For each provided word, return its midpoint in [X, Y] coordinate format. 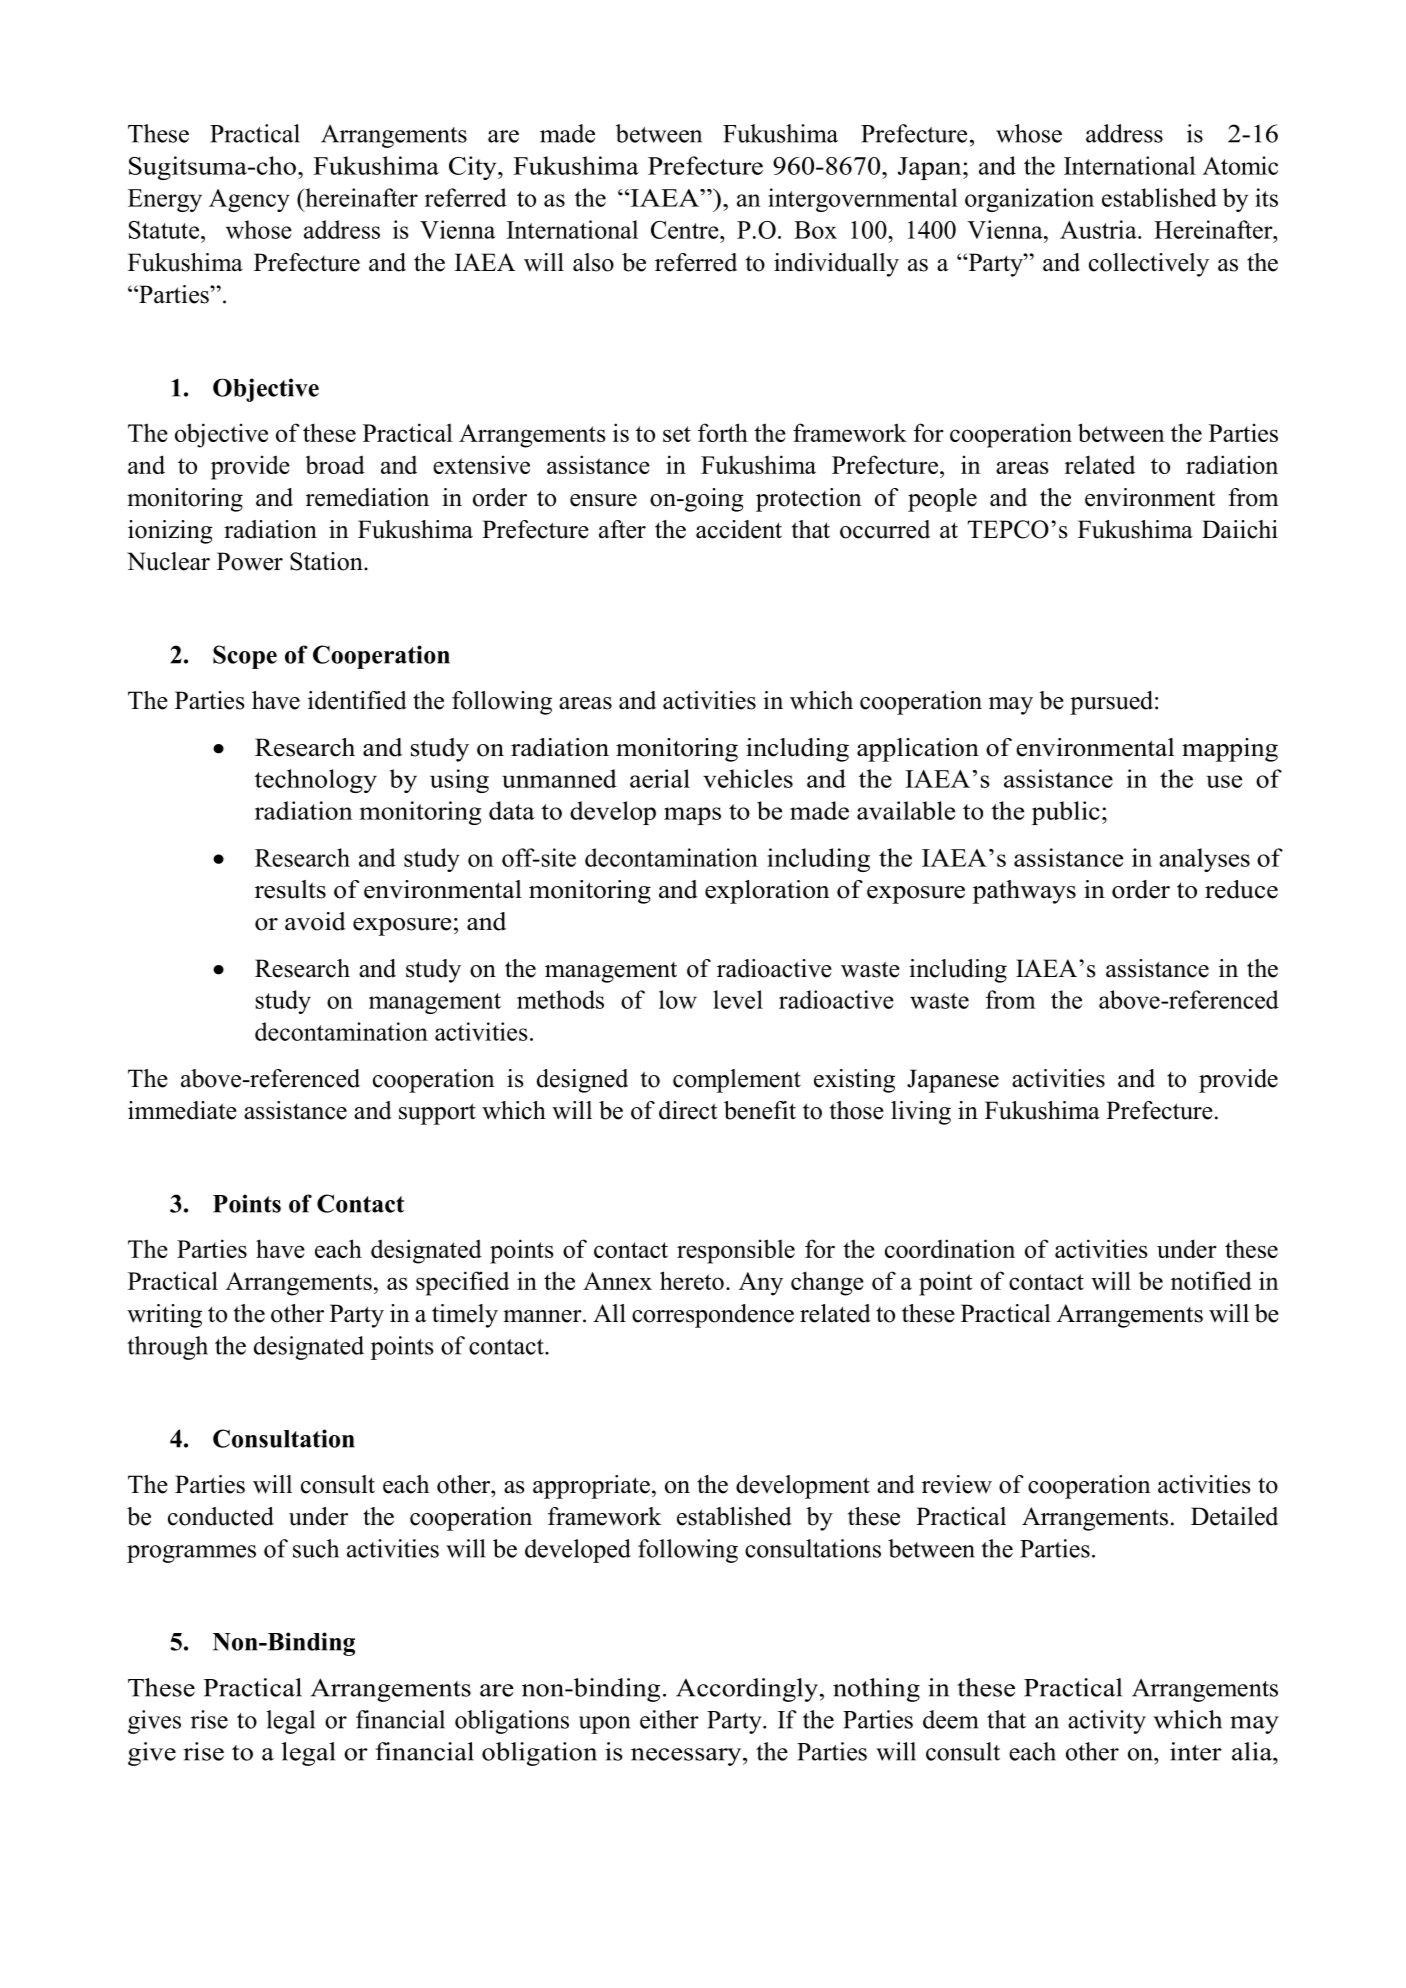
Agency [249, 200]
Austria [1099, 229]
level [738, 999]
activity [1107, 1722]
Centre [686, 230]
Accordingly [747, 1690]
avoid [315, 921]
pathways [1024, 892]
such [316, 1548]
